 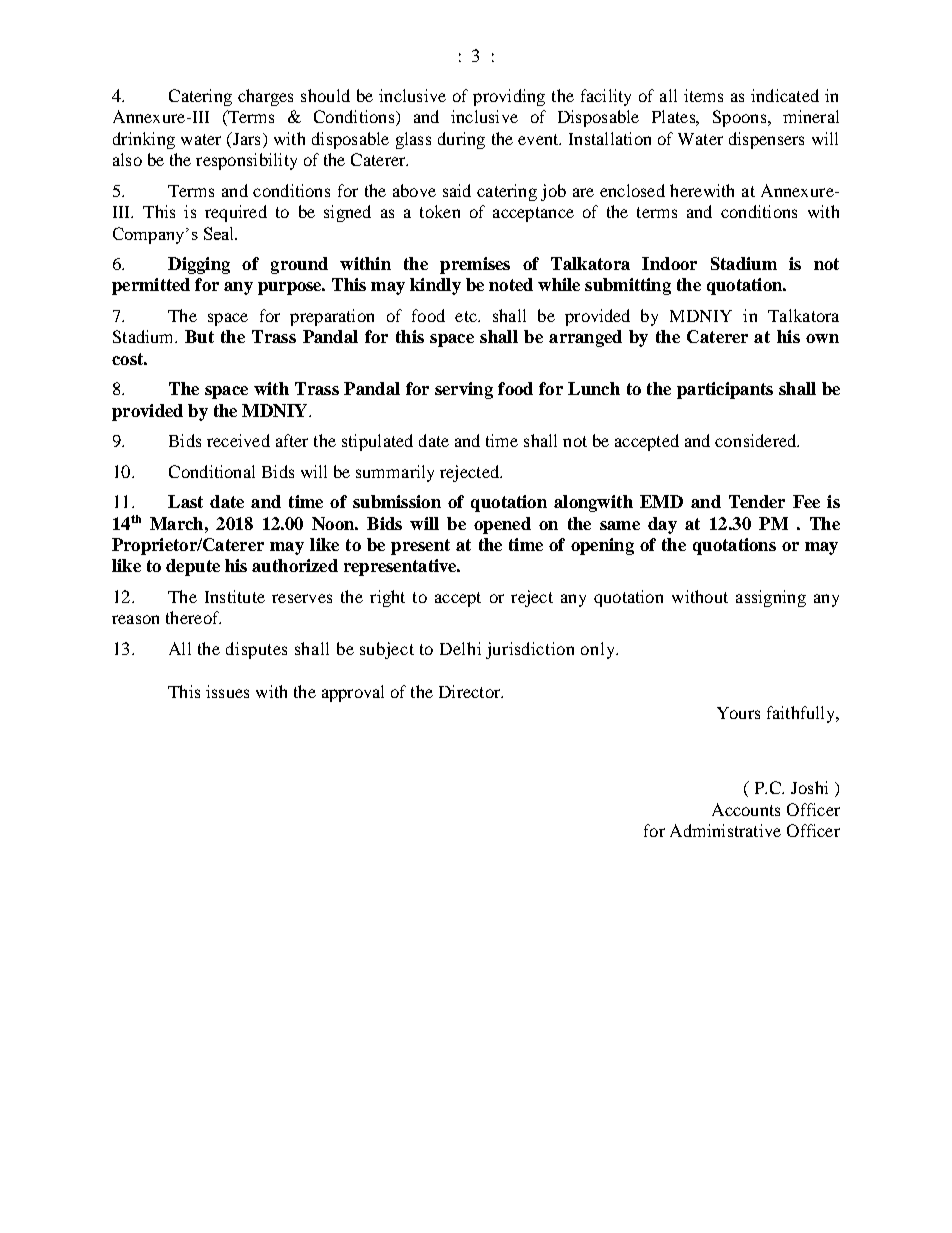 I want to click on Conditional, so click(x=212, y=471).
